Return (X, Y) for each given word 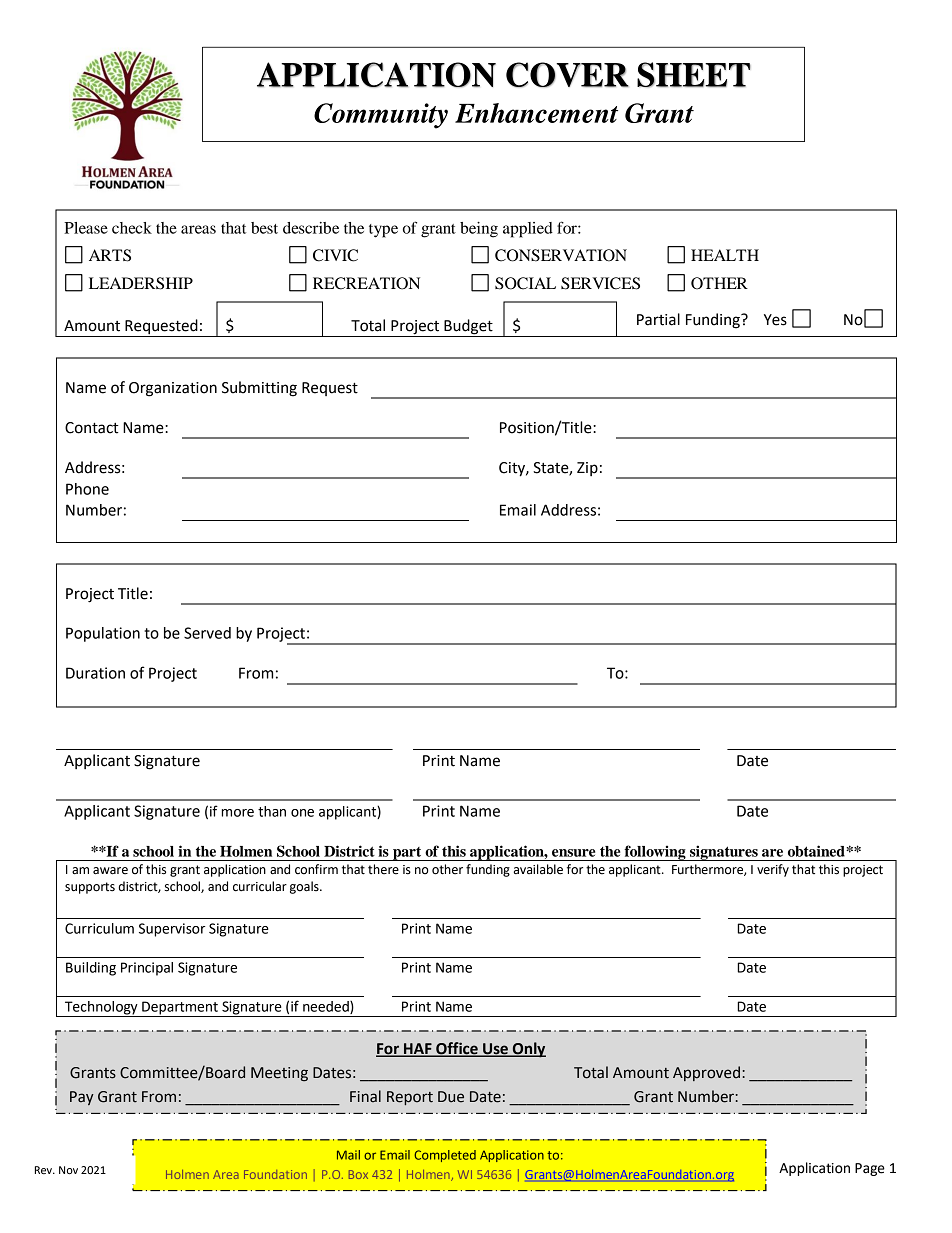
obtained (817, 851)
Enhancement (536, 113)
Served (207, 633)
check (132, 228)
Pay (82, 1098)
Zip (587, 469)
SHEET (694, 75)
